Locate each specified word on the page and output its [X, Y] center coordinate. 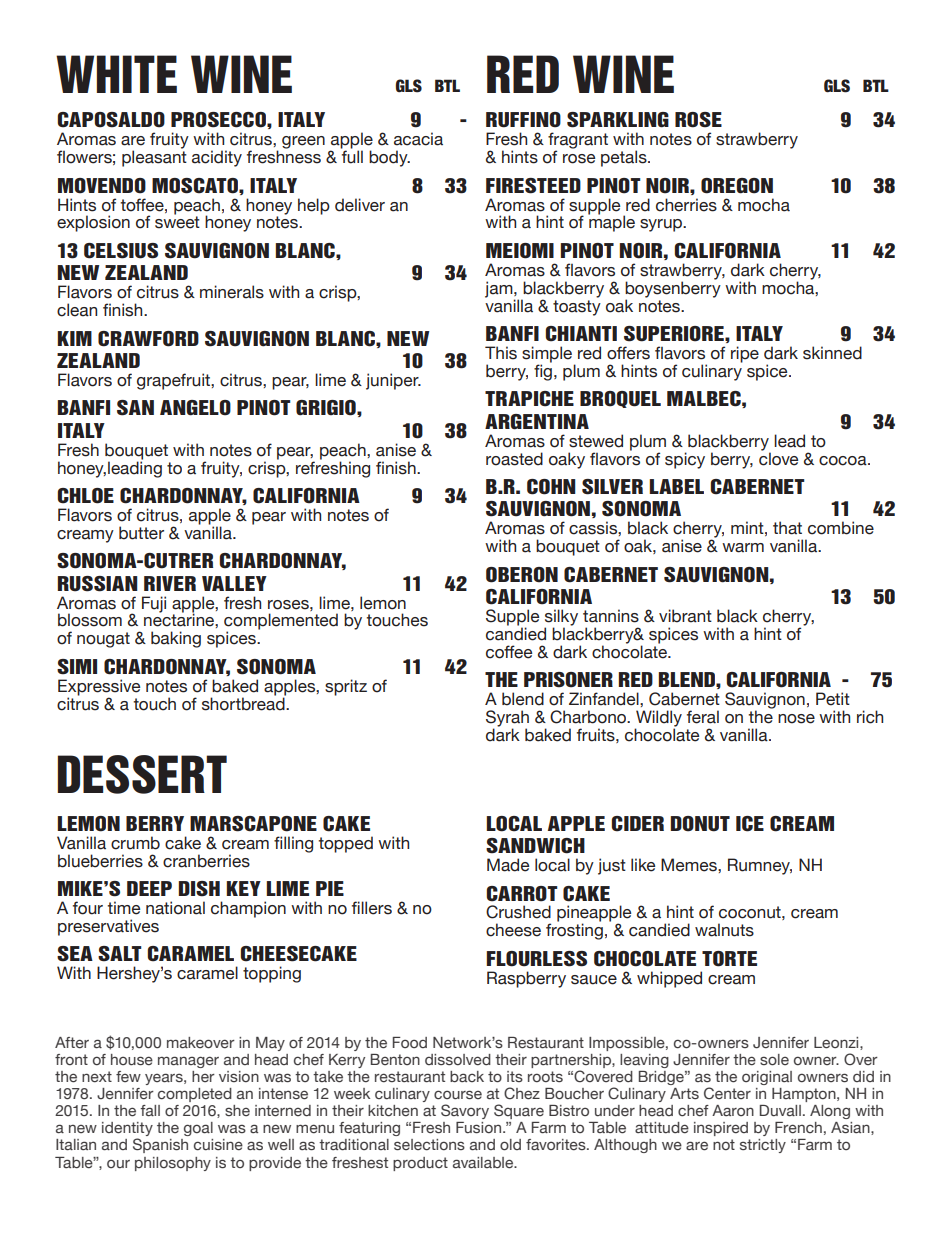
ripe [745, 354]
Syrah [507, 719]
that [787, 528]
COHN [551, 487]
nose [796, 719]
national [175, 908]
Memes [690, 865]
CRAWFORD [148, 339]
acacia [418, 139]
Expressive [99, 687]
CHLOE [86, 496]
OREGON [737, 186]
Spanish [160, 1145]
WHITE [116, 74]
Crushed [518, 912]
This [501, 353]
